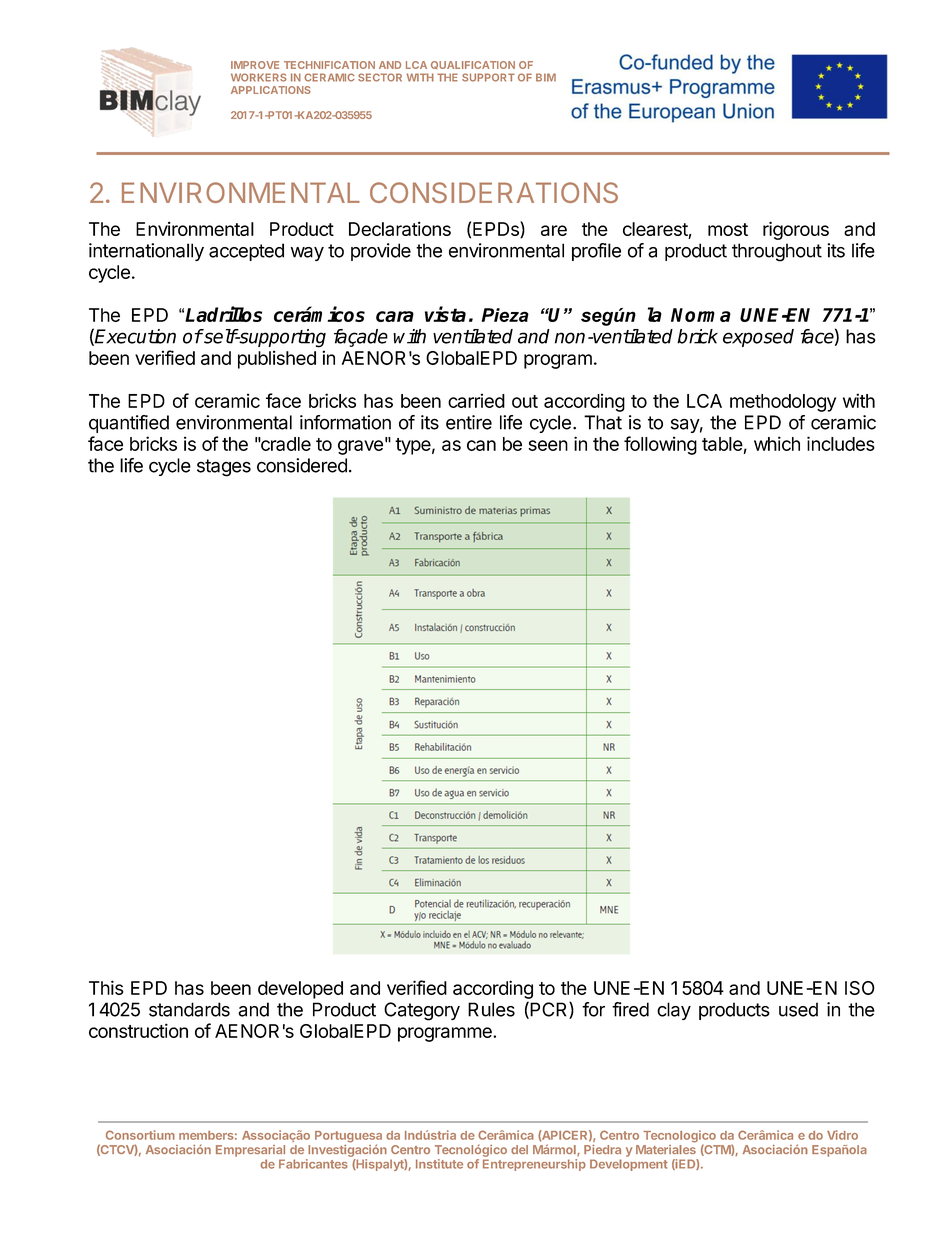 This screenshot has width=952, height=1233. Describe the element at coordinates (519, 1149) in the screenshot. I see `del` at that location.
